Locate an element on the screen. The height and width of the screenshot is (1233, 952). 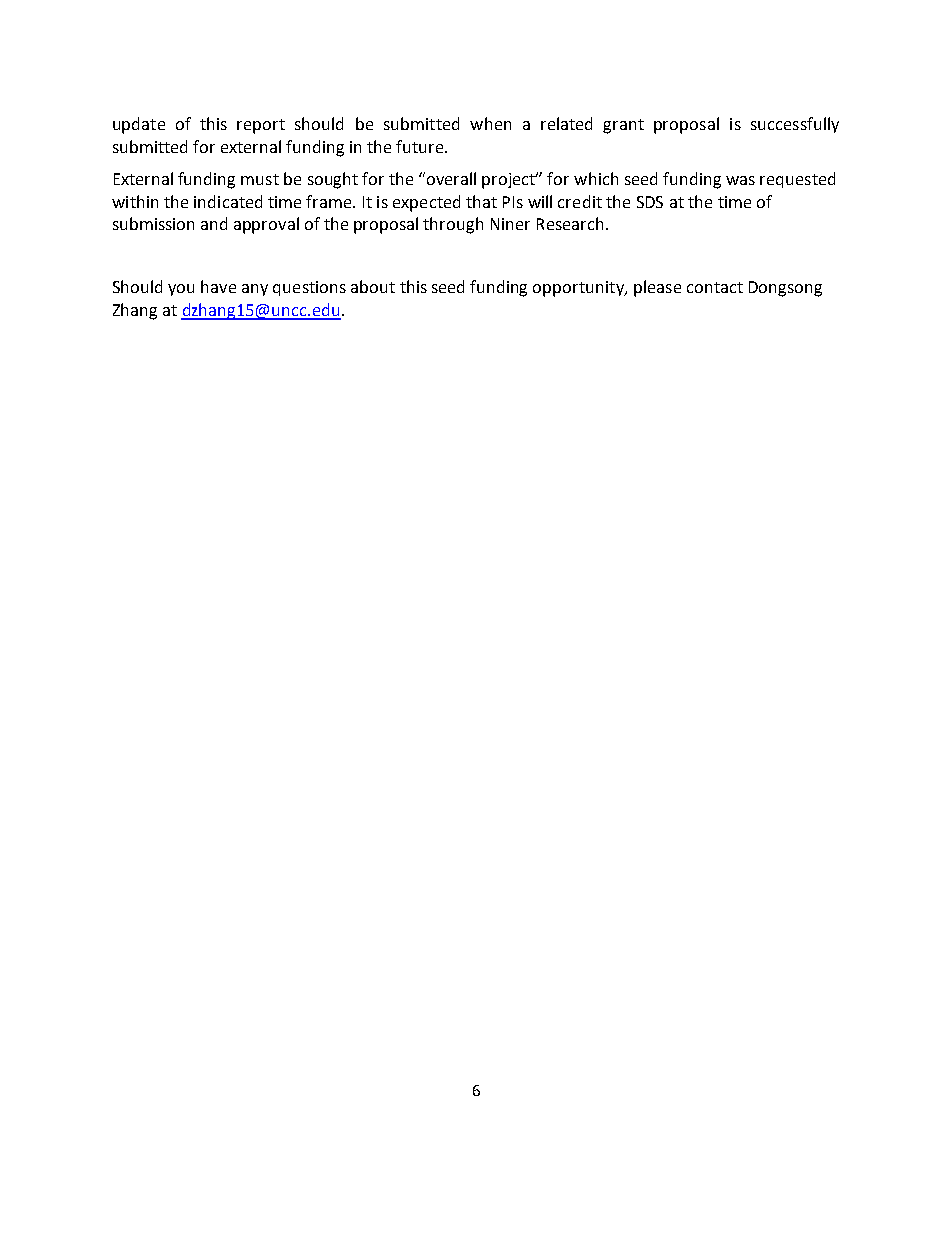
Research is located at coordinates (570, 223).
